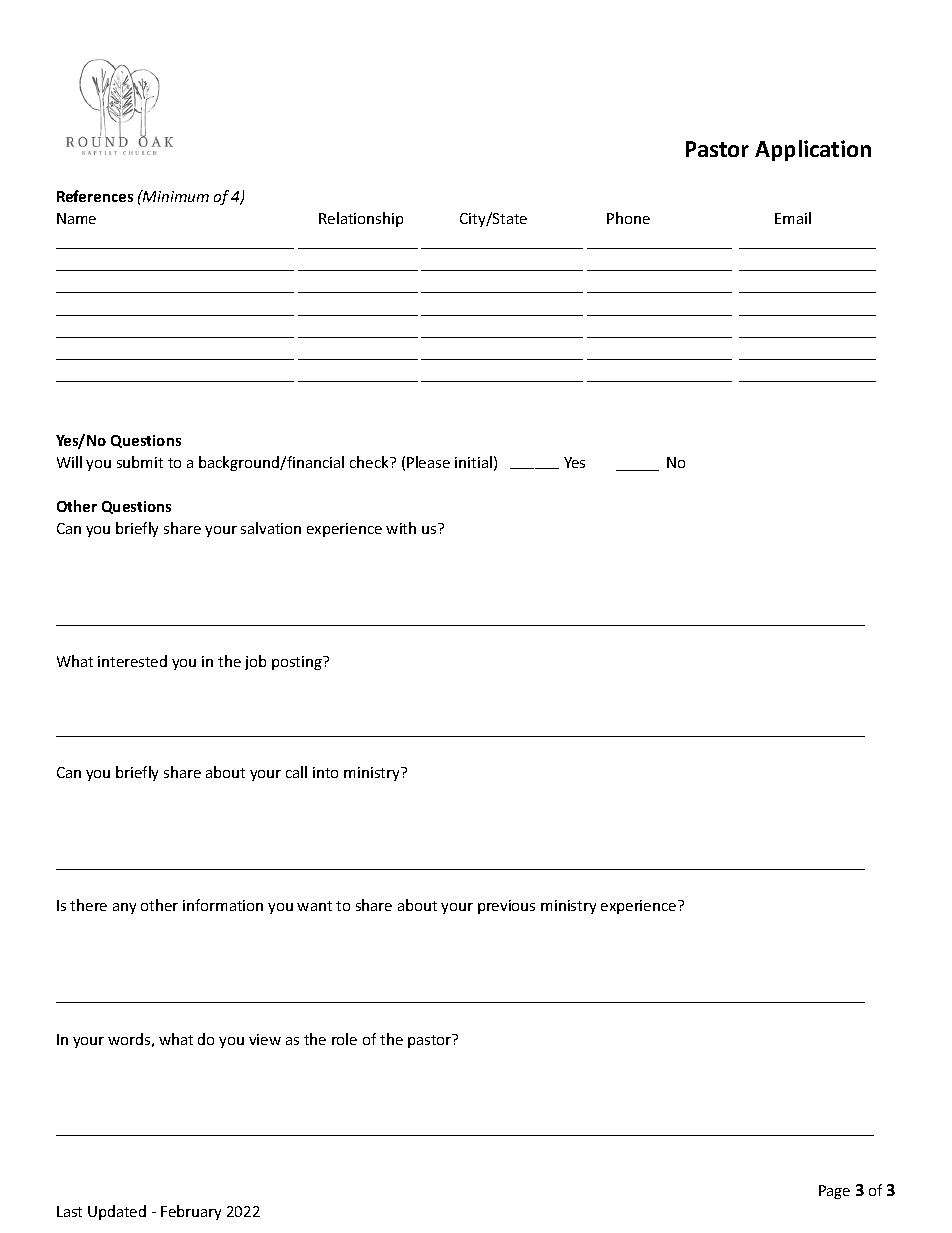 The image size is (952, 1233). I want to click on February, so click(191, 1212).
